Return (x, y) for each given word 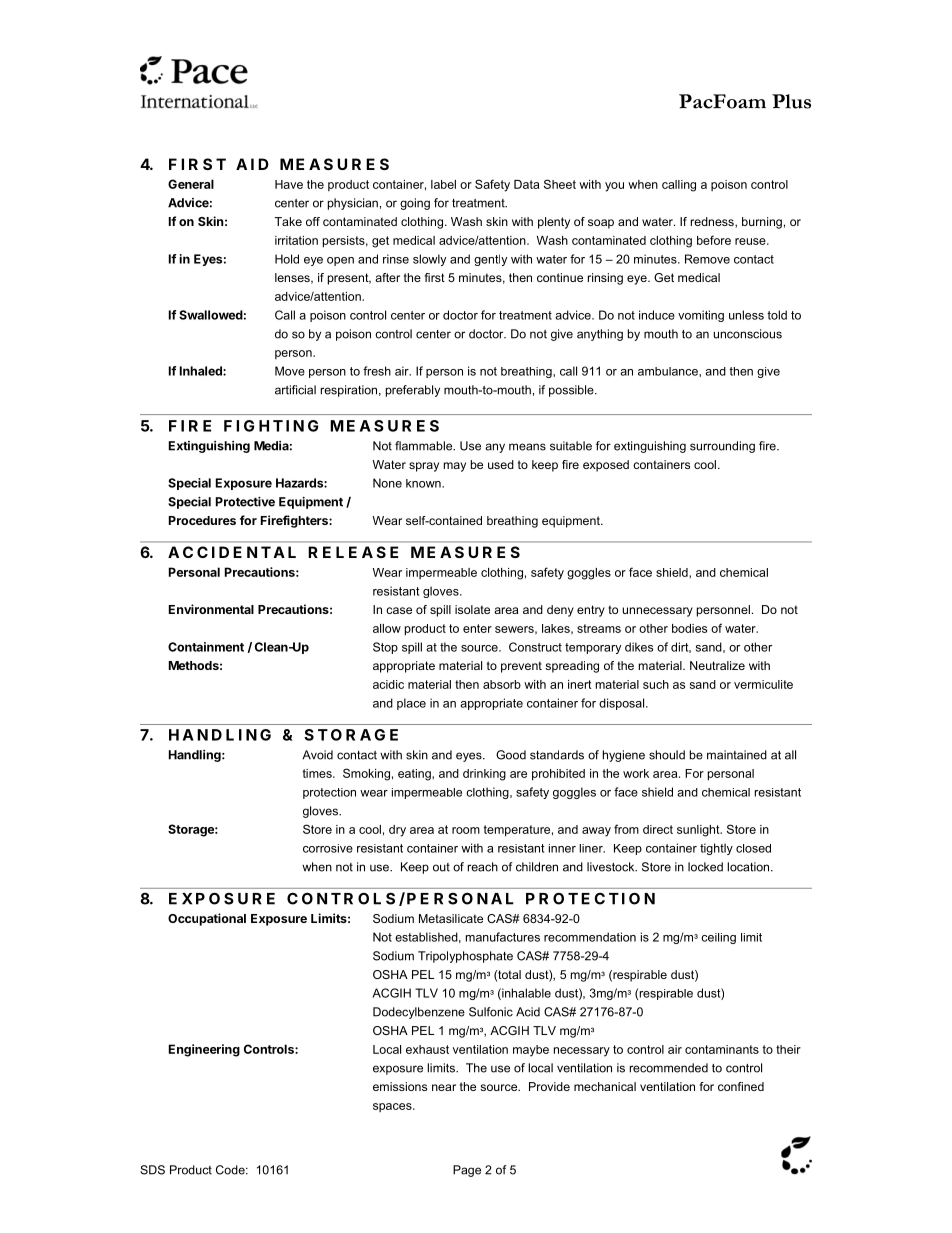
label (443, 184)
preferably (413, 391)
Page (467, 1171)
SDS (152, 1170)
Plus (791, 101)
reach (483, 867)
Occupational (207, 919)
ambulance (669, 371)
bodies (689, 628)
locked (705, 867)
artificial (295, 390)
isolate (472, 609)
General (191, 184)
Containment (206, 647)
